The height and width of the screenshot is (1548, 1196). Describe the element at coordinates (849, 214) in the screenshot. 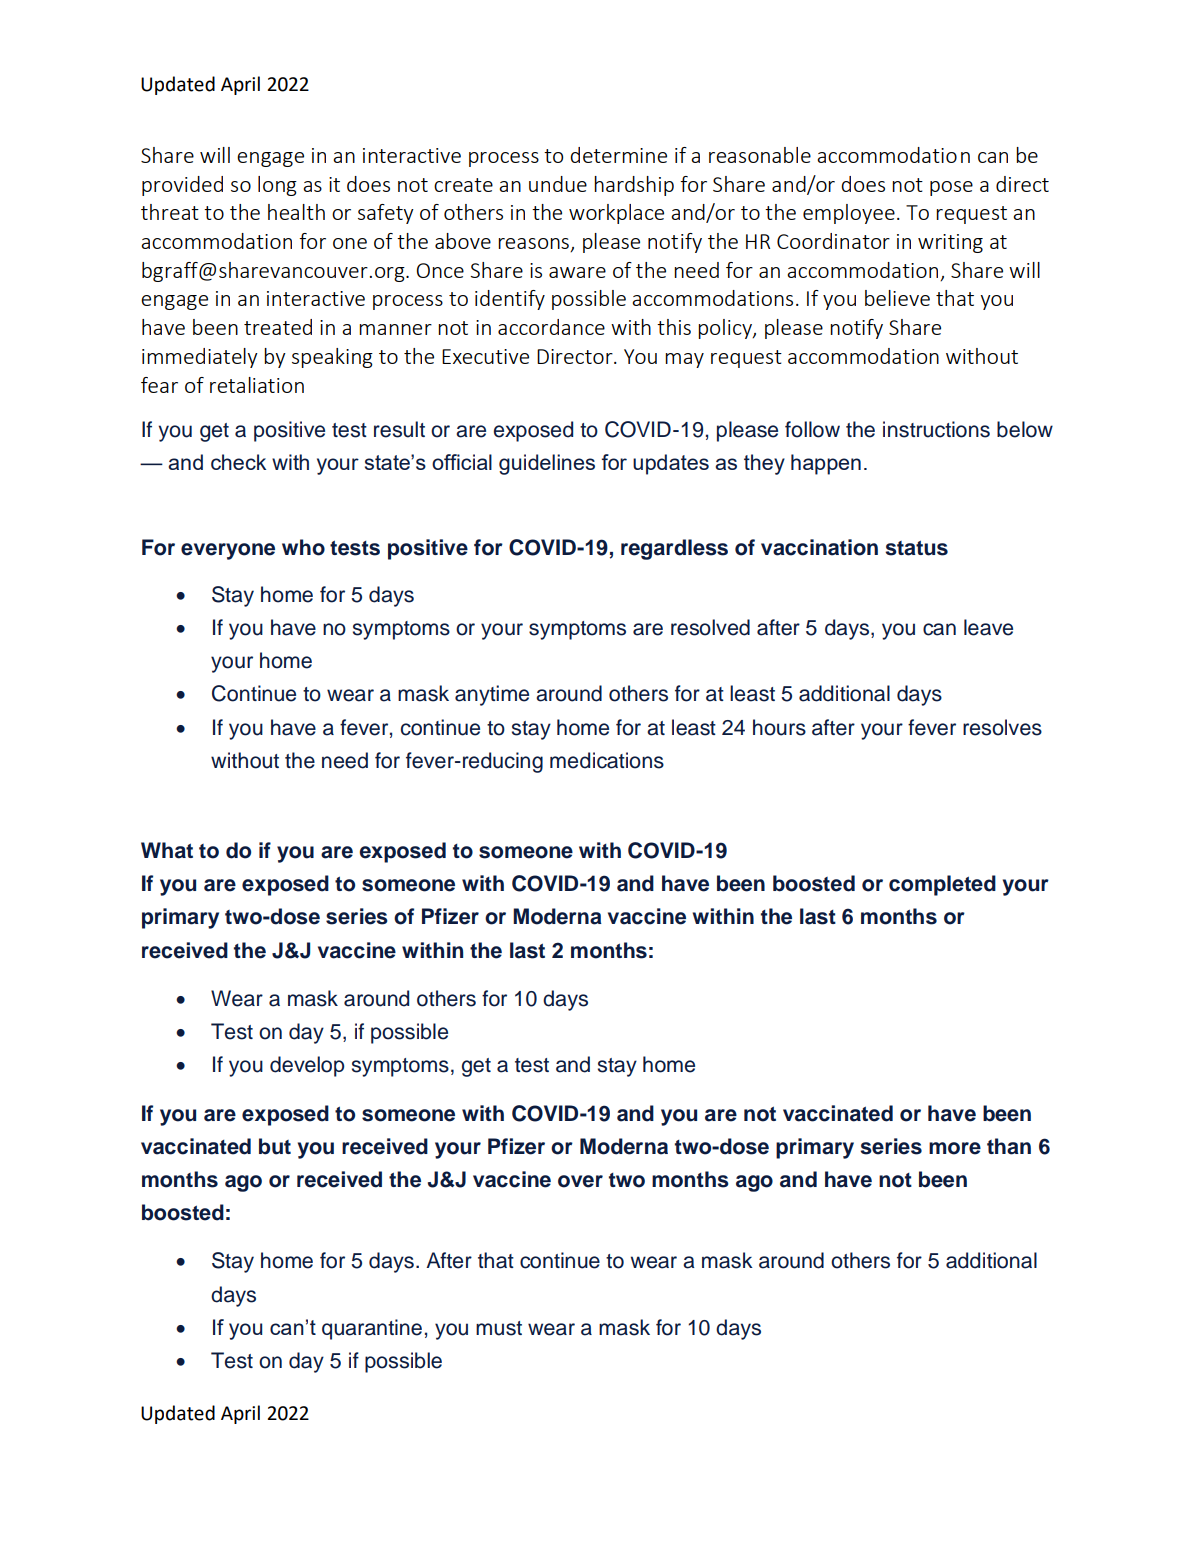

I see `employee` at that location.
